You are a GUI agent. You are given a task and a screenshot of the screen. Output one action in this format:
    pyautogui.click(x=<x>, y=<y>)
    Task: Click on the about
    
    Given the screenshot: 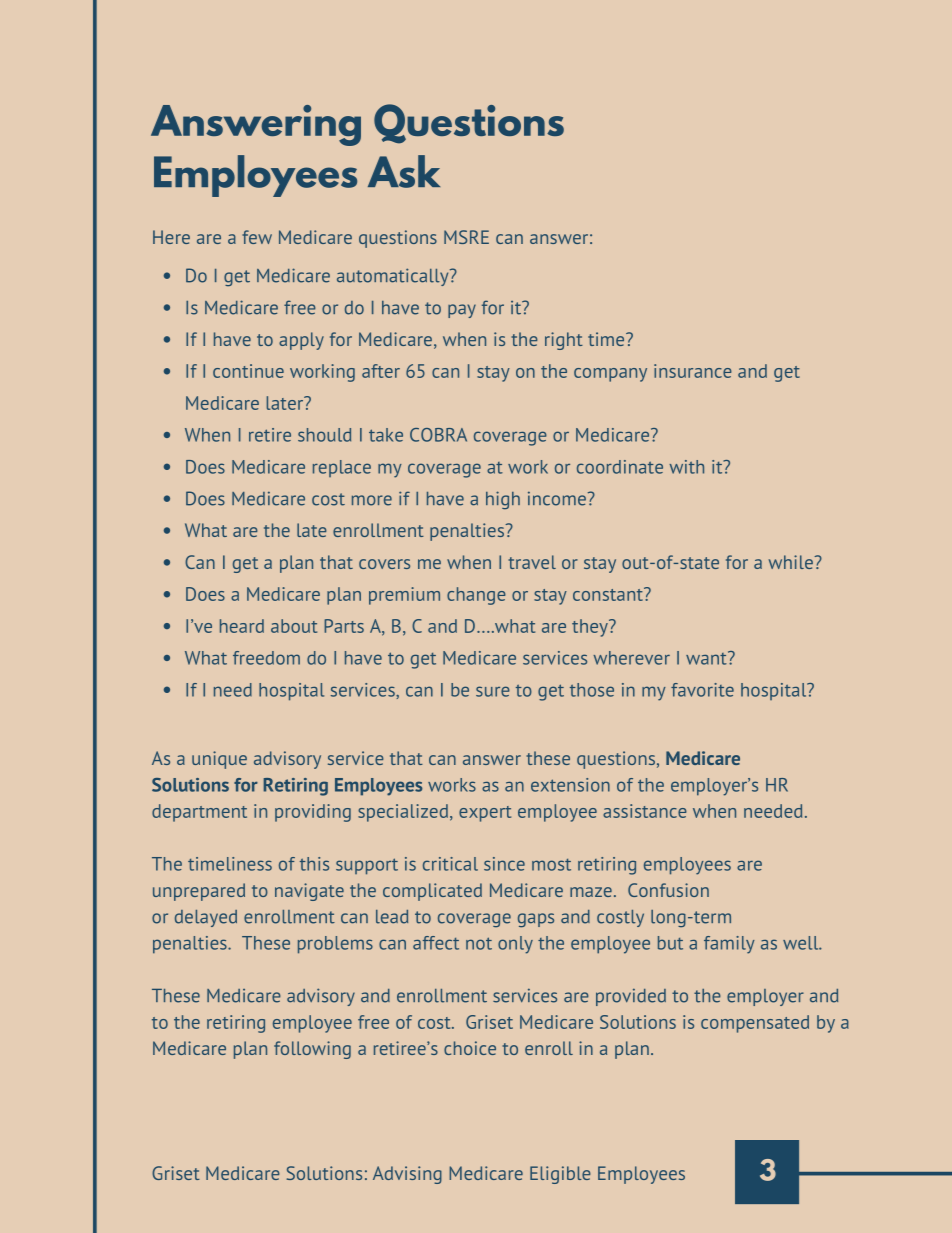 What is the action you would take?
    pyautogui.click(x=294, y=626)
